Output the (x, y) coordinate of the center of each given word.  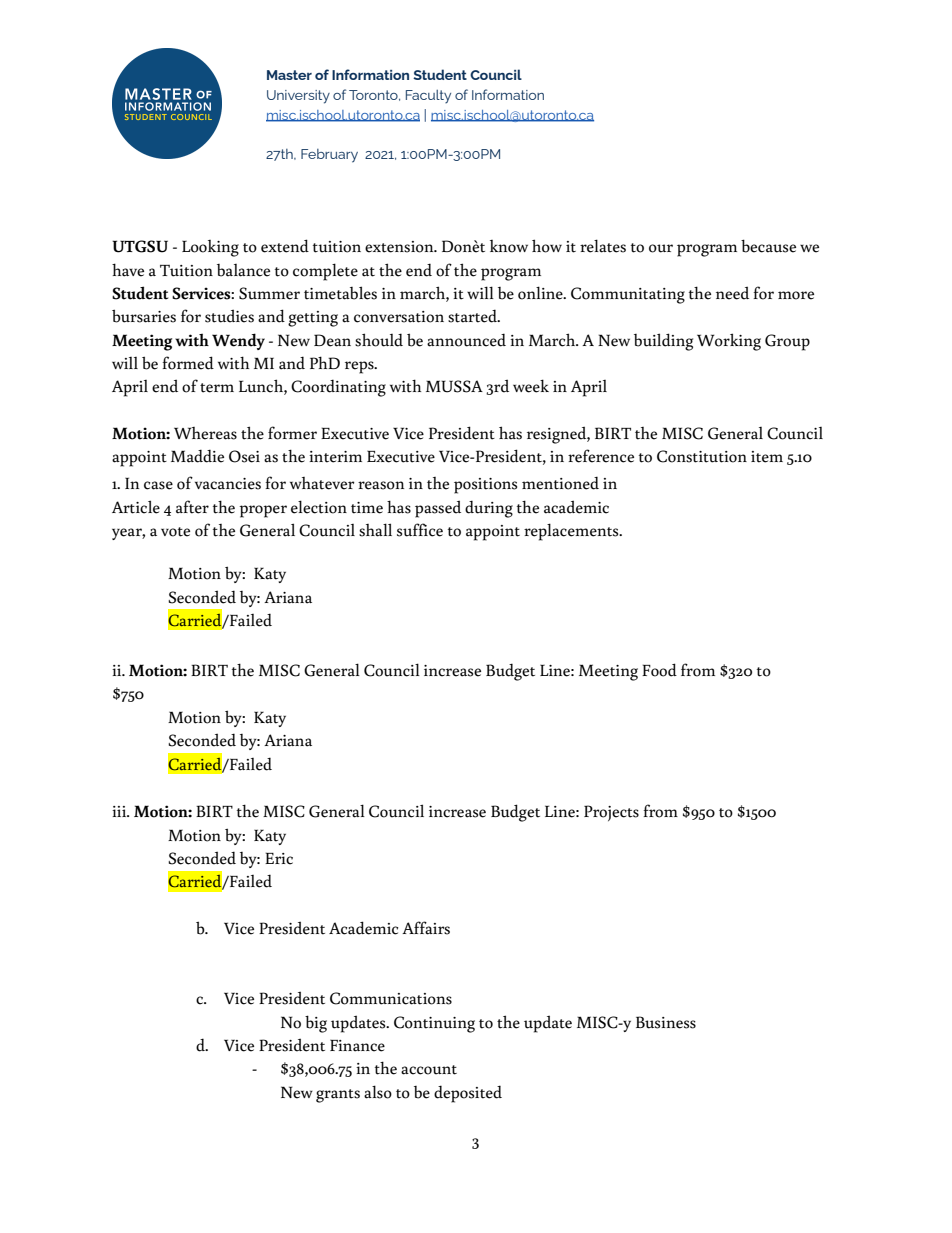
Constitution (702, 456)
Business (666, 1022)
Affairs (426, 928)
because (768, 246)
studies (229, 316)
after (192, 507)
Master (289, 75)
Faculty (428, 96)
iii (120, 811)
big (316, 1024)
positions (485, 486)
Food (659, 670)
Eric (279, 858)
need (732, 293)
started (473, 316)
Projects (611, 813)
